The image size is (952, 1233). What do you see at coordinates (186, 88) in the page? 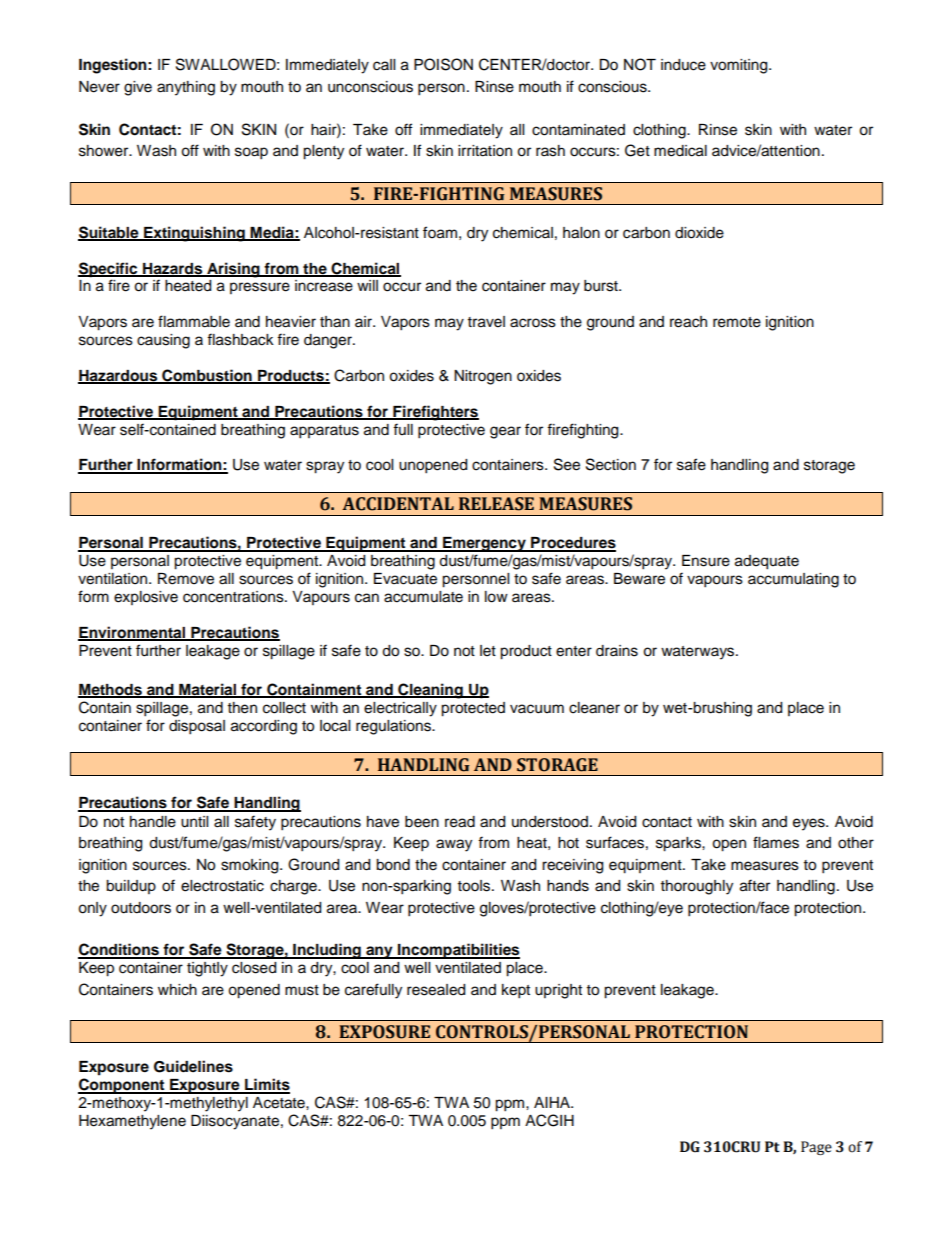
I see `anything` at bounding box center [186, 88].
